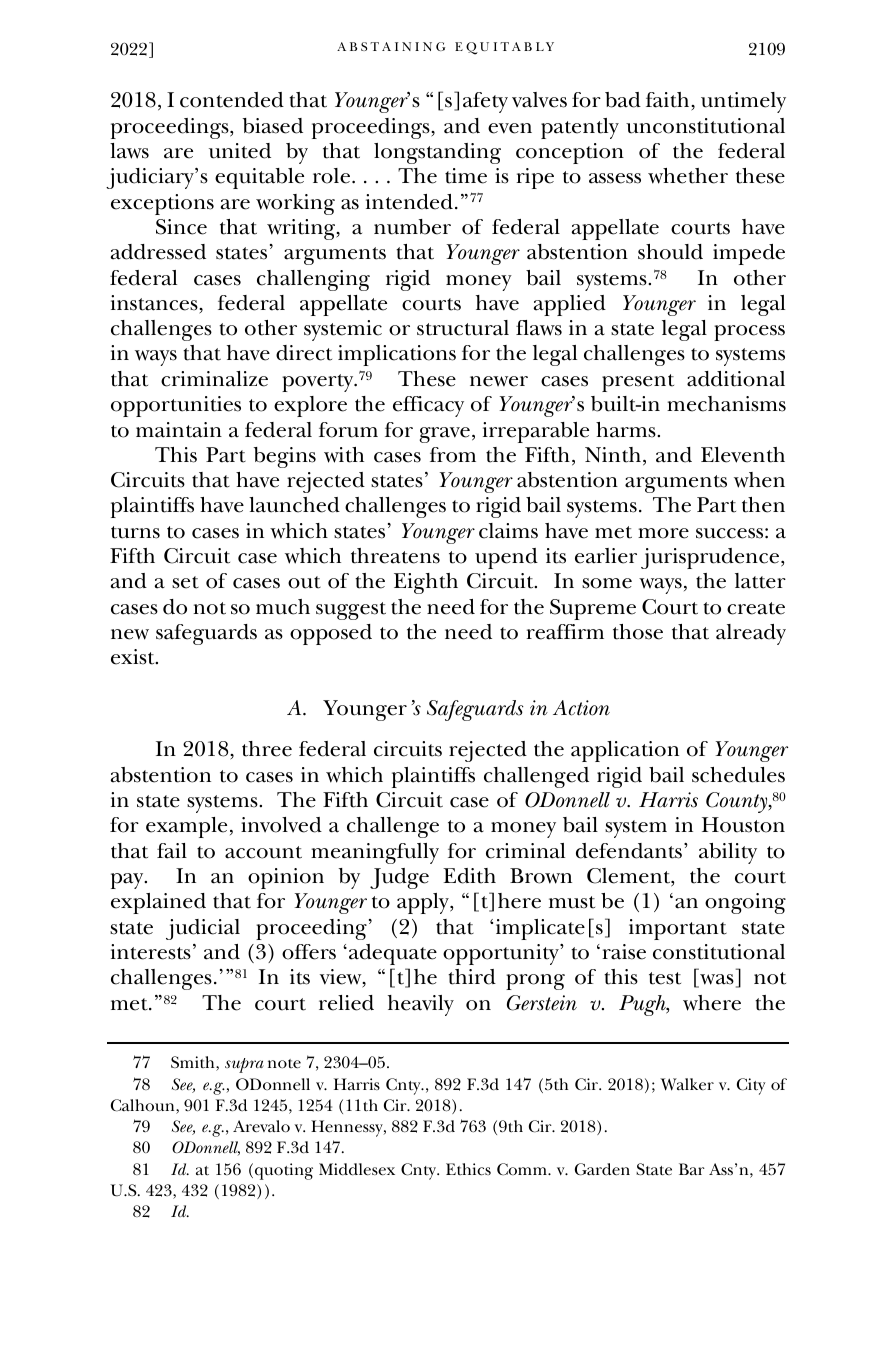  Describe the element at coordinates (469, 876) in the document. I see `Edith` at that location.
